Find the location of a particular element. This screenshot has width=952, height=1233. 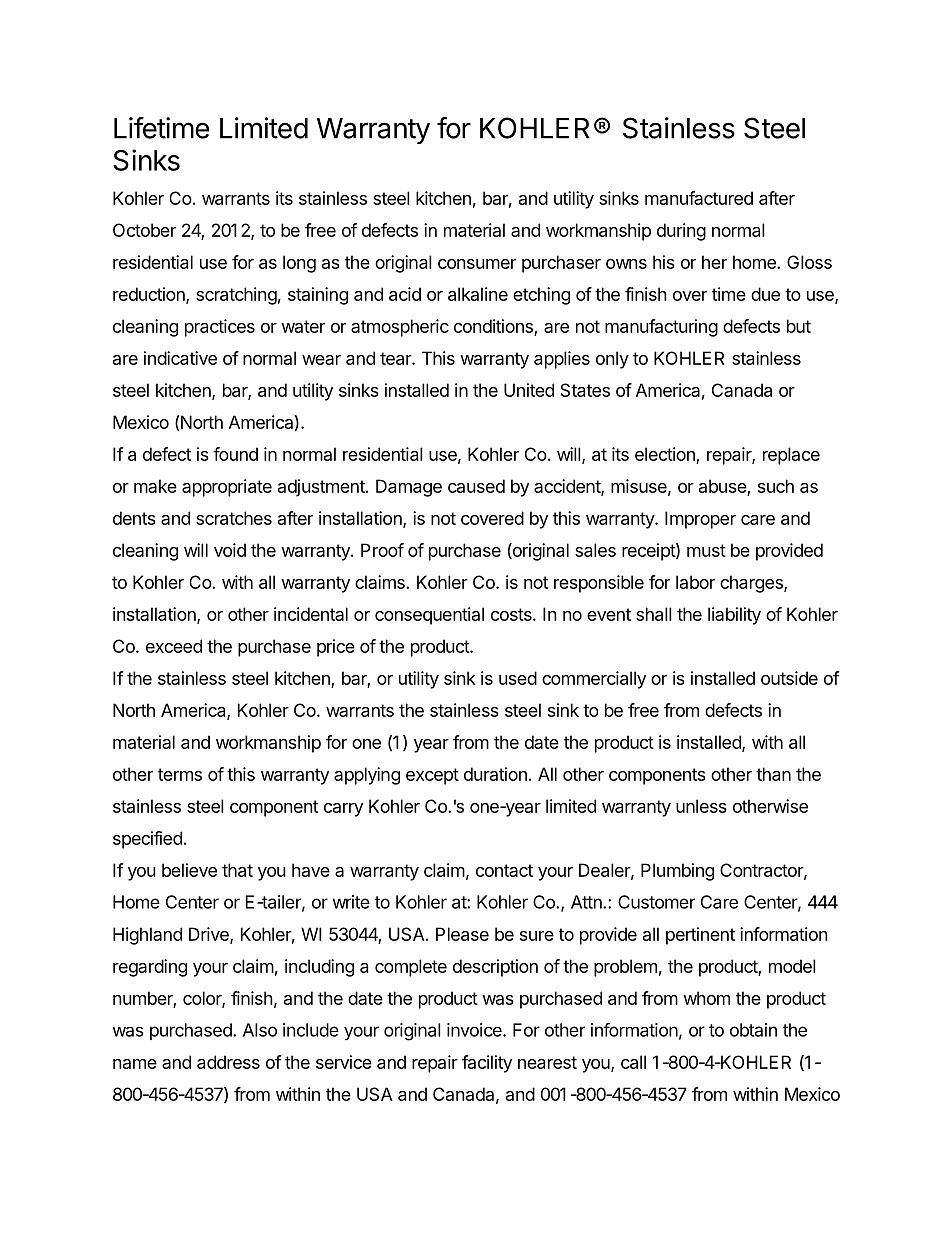

October is located at coordinates (144, 230).
